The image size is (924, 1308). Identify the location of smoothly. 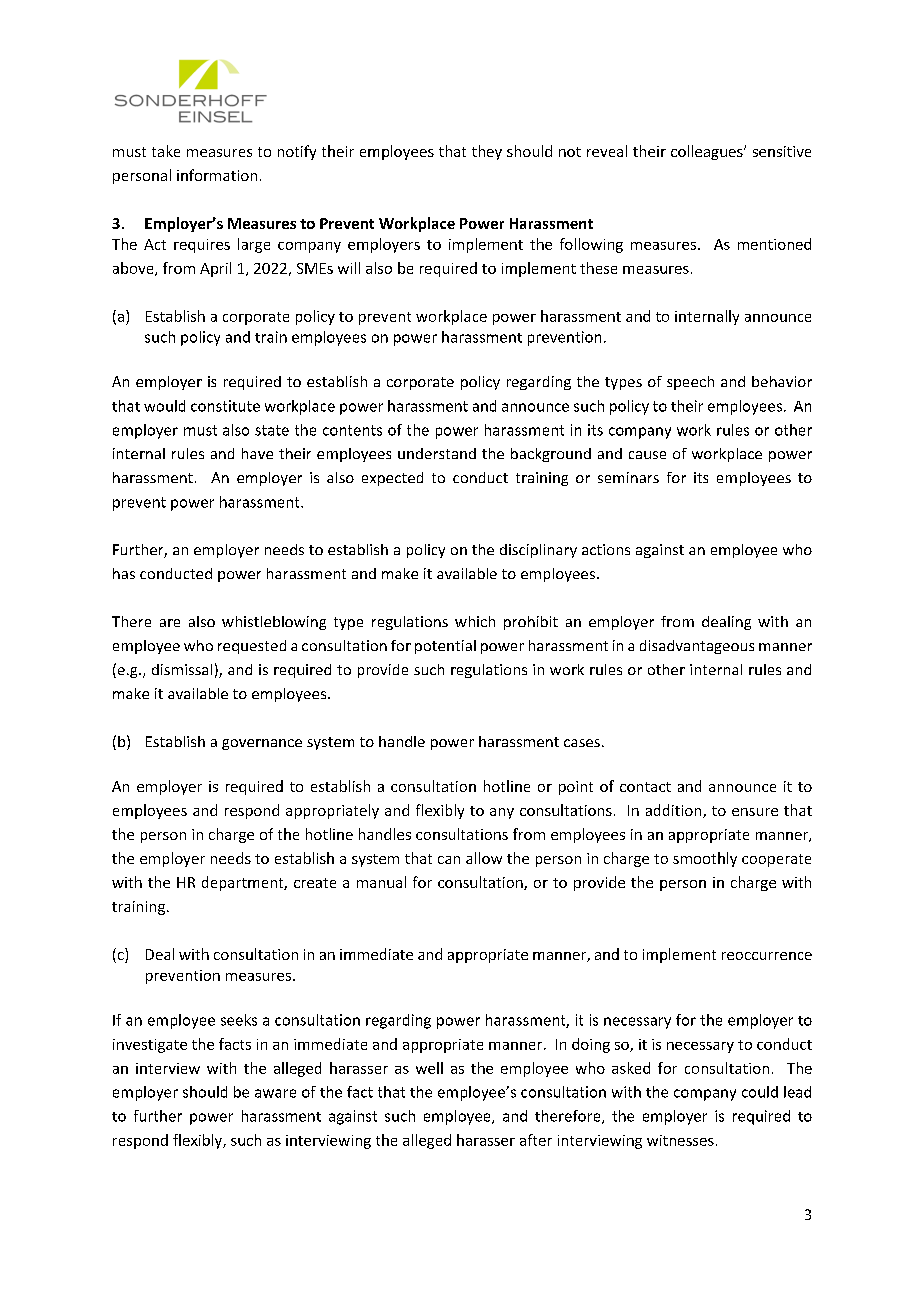
(705, 859).
